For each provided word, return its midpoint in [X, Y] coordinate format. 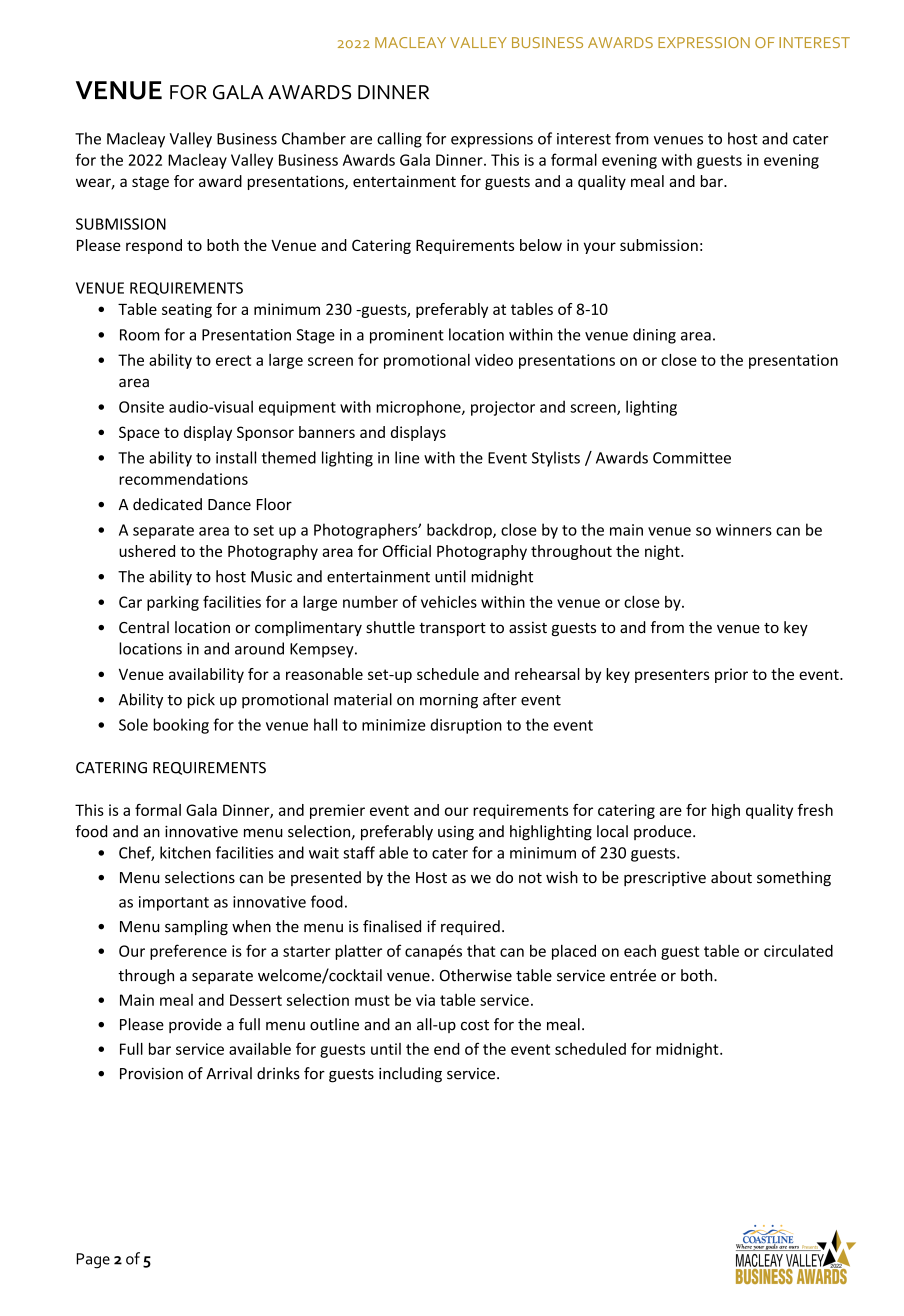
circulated [798, 950]
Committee [692, 458]
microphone [419, 408]
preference [188, 952]
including [410, 1075]
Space [139, 433]
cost [475, 1025]
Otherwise [476, 975]
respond [154, 246]
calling [399, 140]
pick [201, 701]
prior [731, 675]
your [600, 248]
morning [449, 701]
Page [93, 1261]
